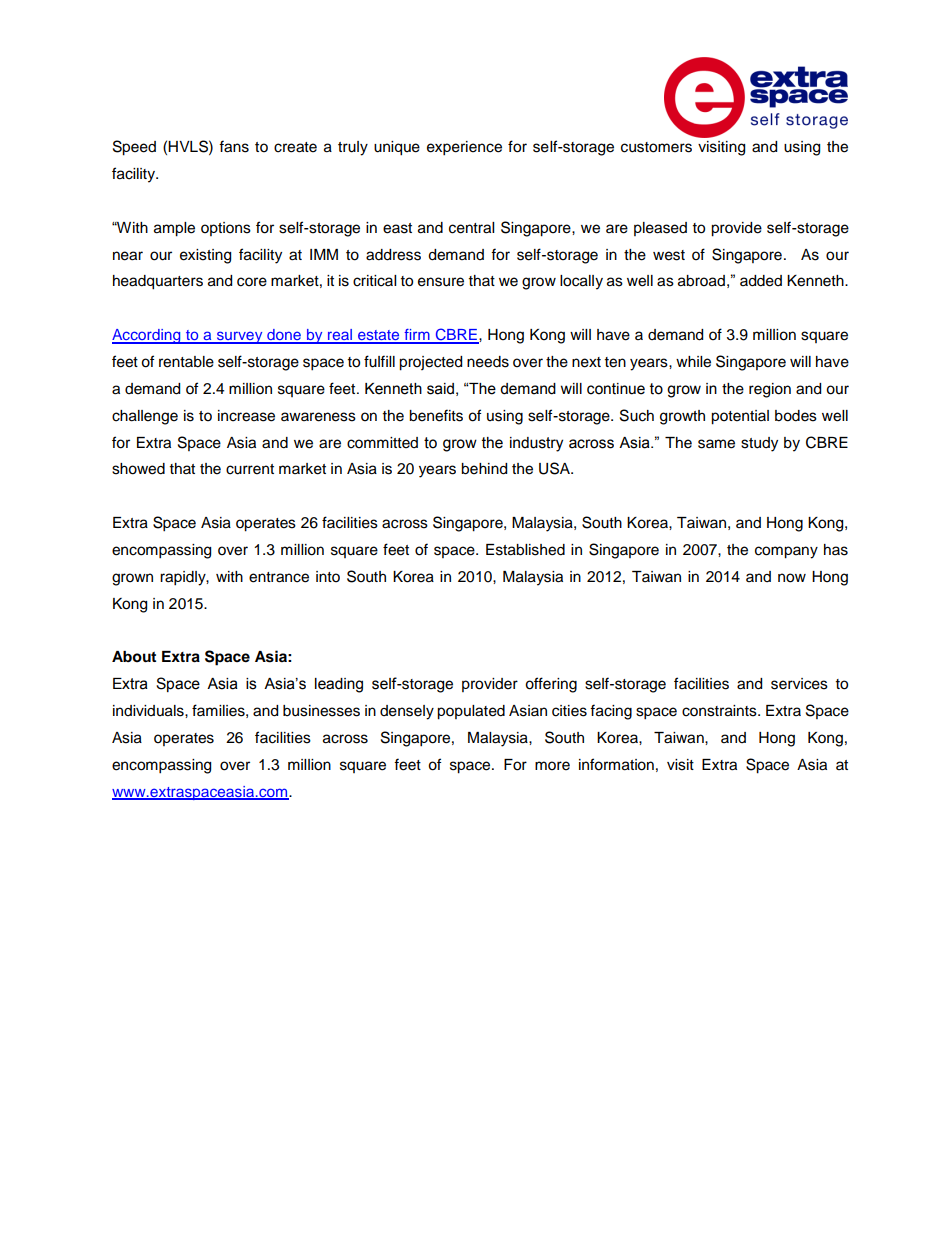  I want to click on individuals, so click(149, 711).
